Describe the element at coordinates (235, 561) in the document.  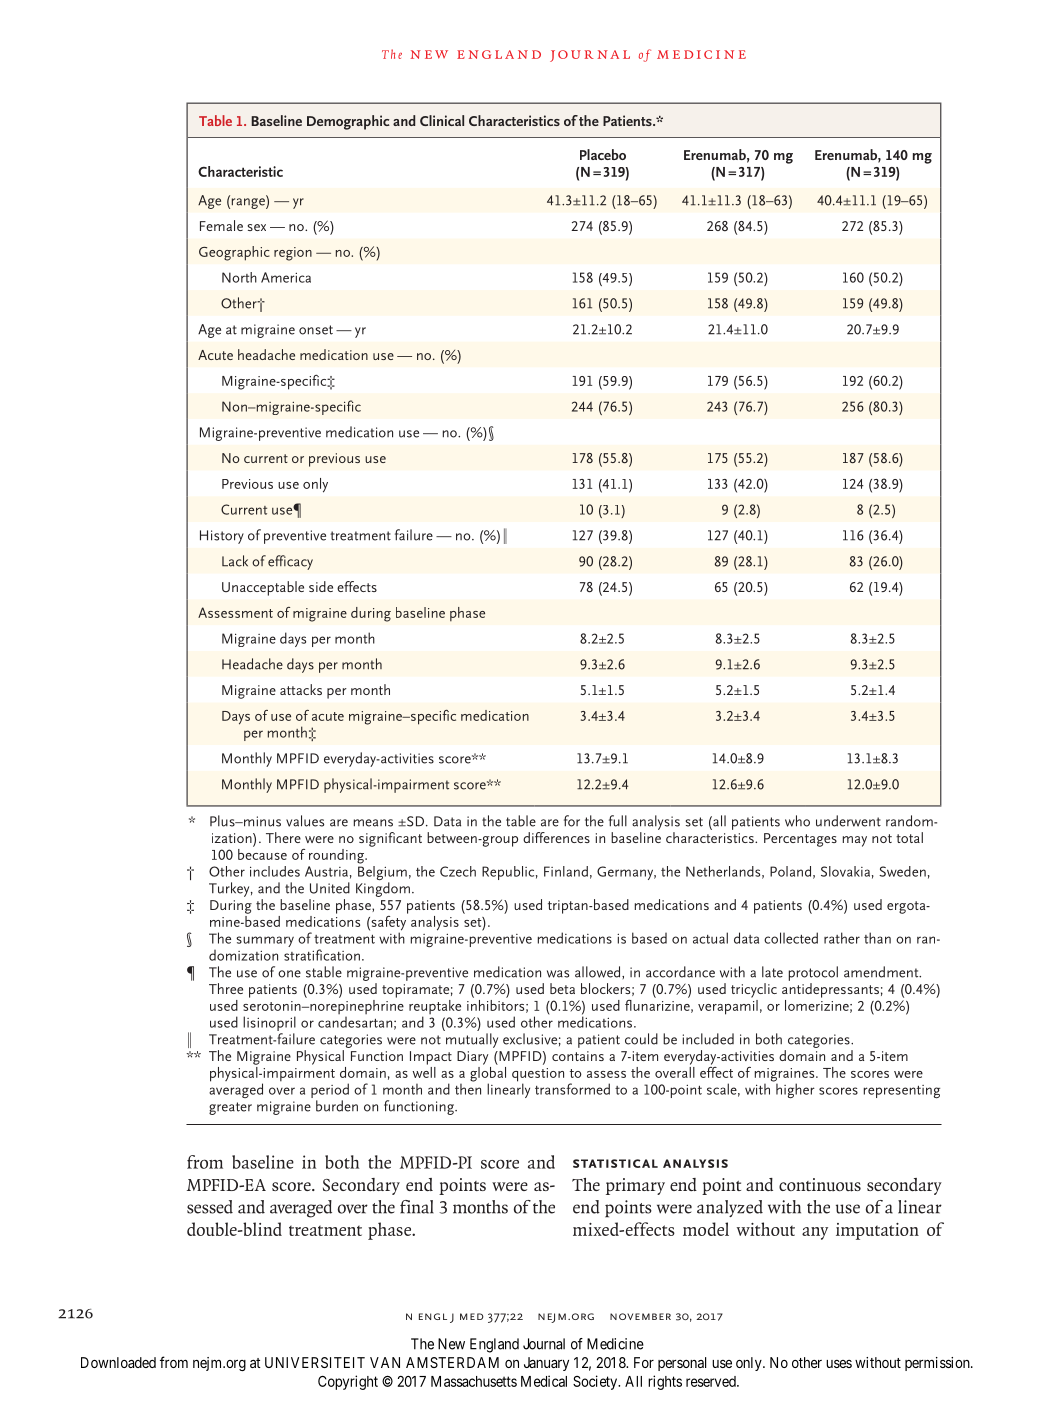
I see `Lack` at that location.
